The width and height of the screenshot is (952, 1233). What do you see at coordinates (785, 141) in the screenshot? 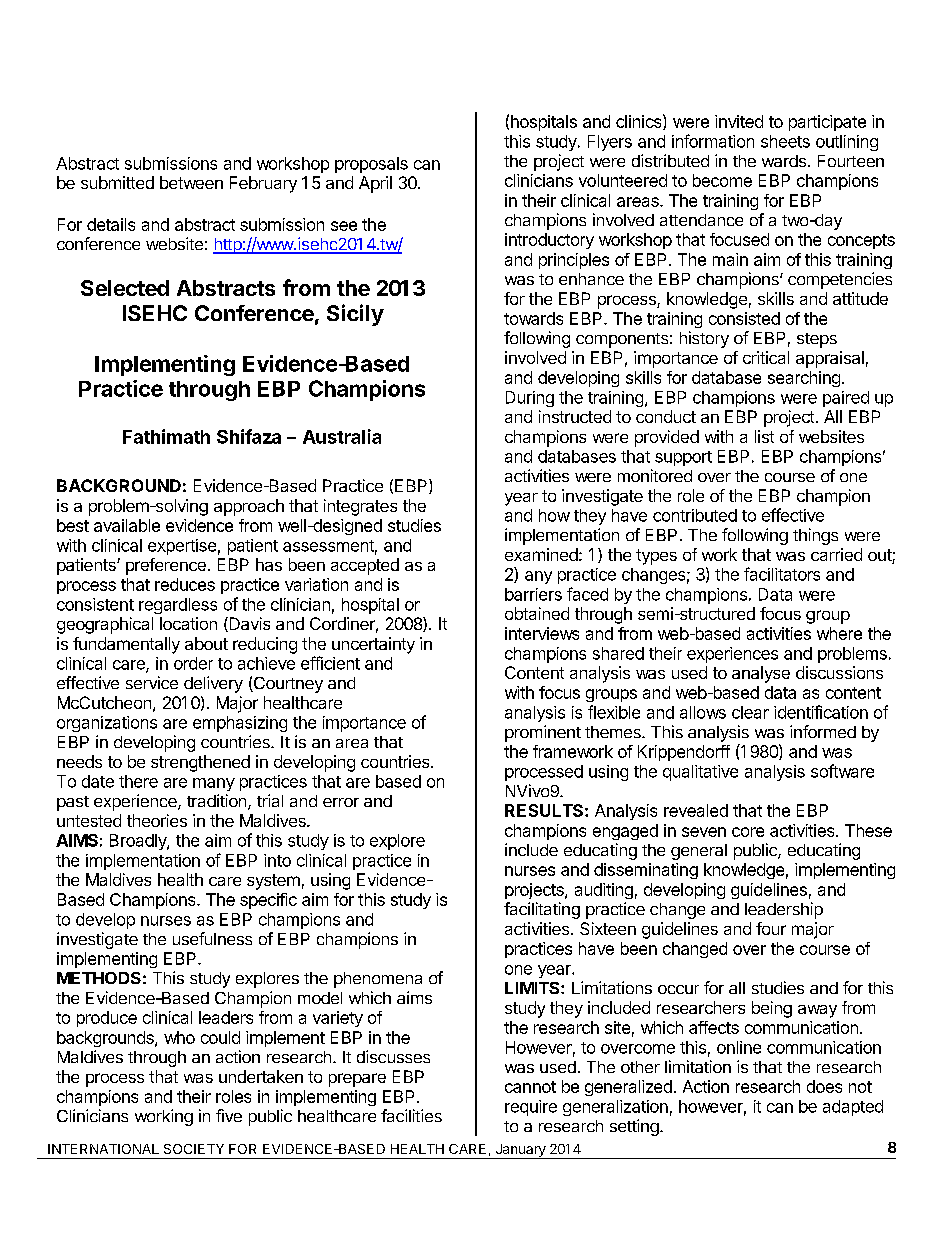
I see `sheets` at bounding box center [785, 141].
